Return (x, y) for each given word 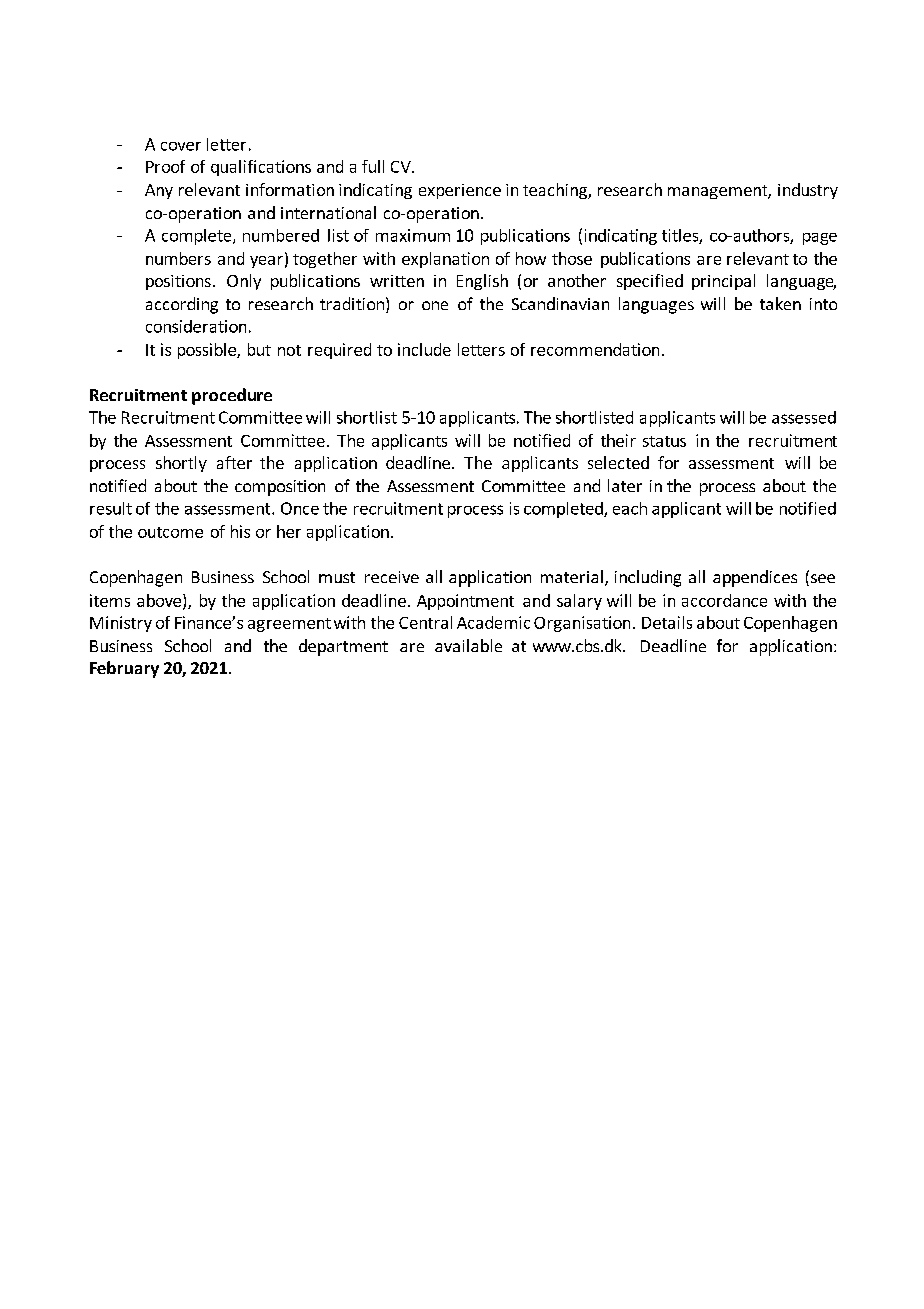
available (468, 645)
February (124, 669)
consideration (196, 326)
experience (460, 191)
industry (808, 191)
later (625, 485)
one (435, 305)
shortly (181, 464)
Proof (165, 166)
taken (780, 303)
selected (618, 462)
